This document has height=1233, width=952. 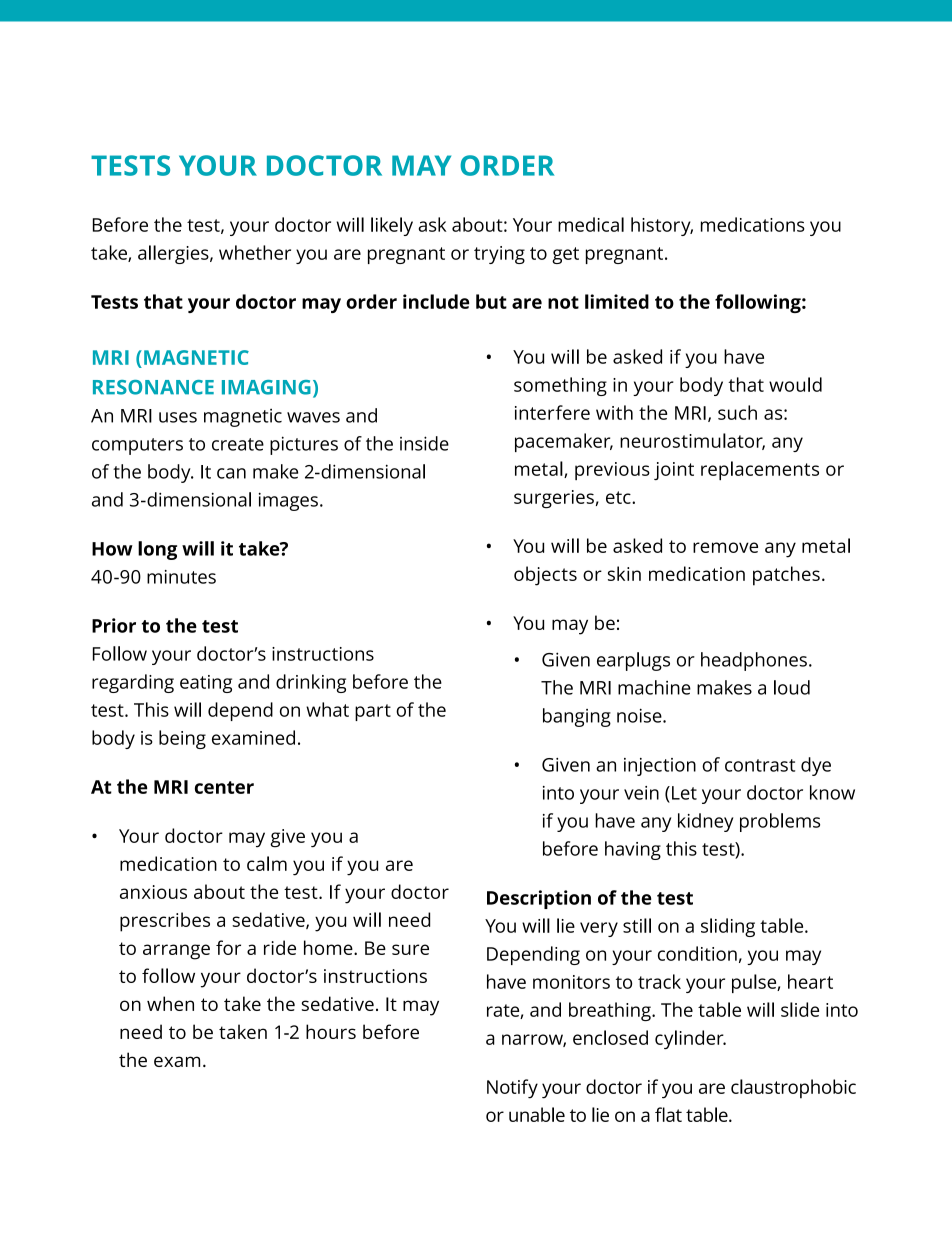 I want to click on remove, so click(x=725, y=547).
